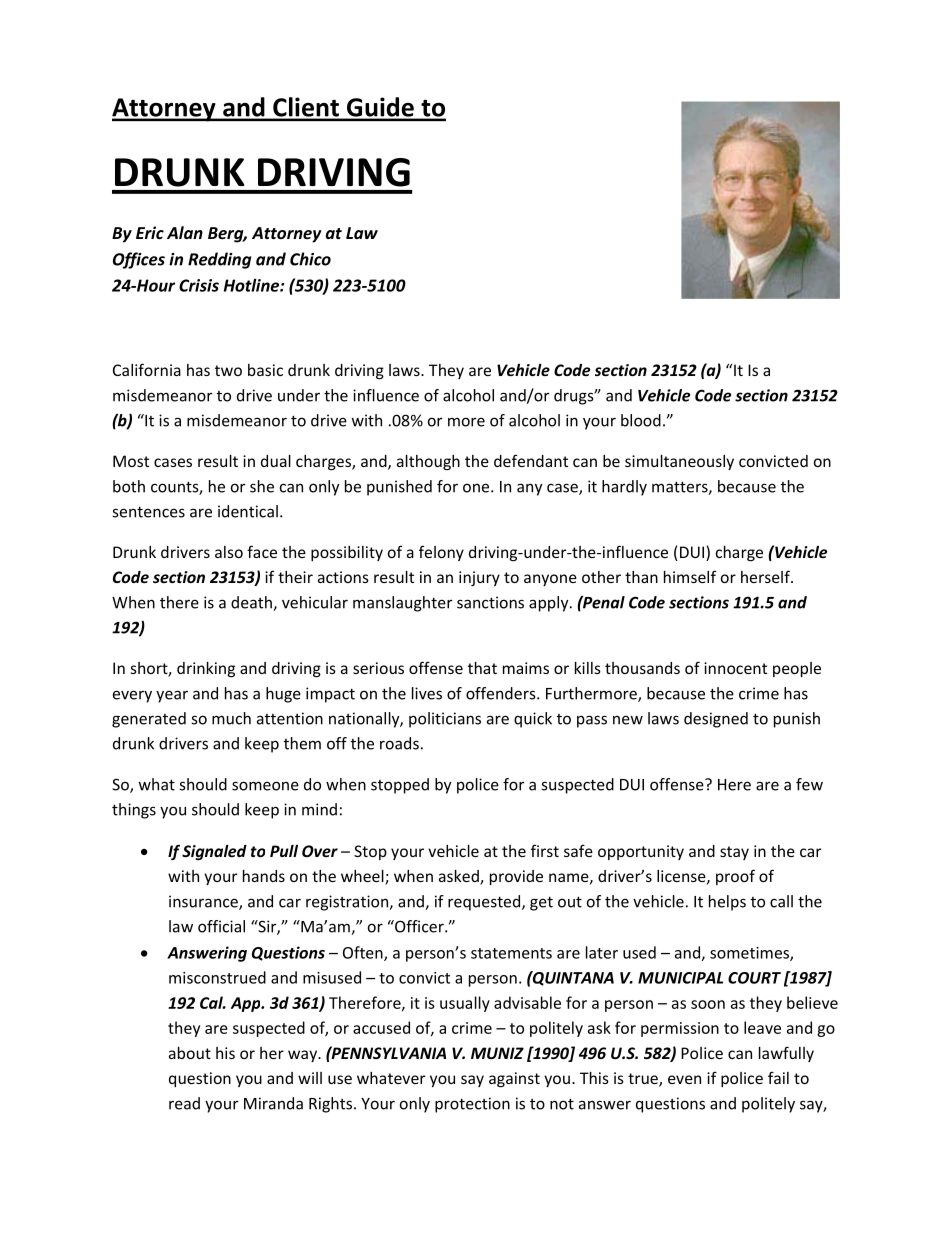 The height and width of the image is (1233, 952). What do you see at coordinates (190, 1053) in the image?
I see `about` at bounding box center [190, 1053].
